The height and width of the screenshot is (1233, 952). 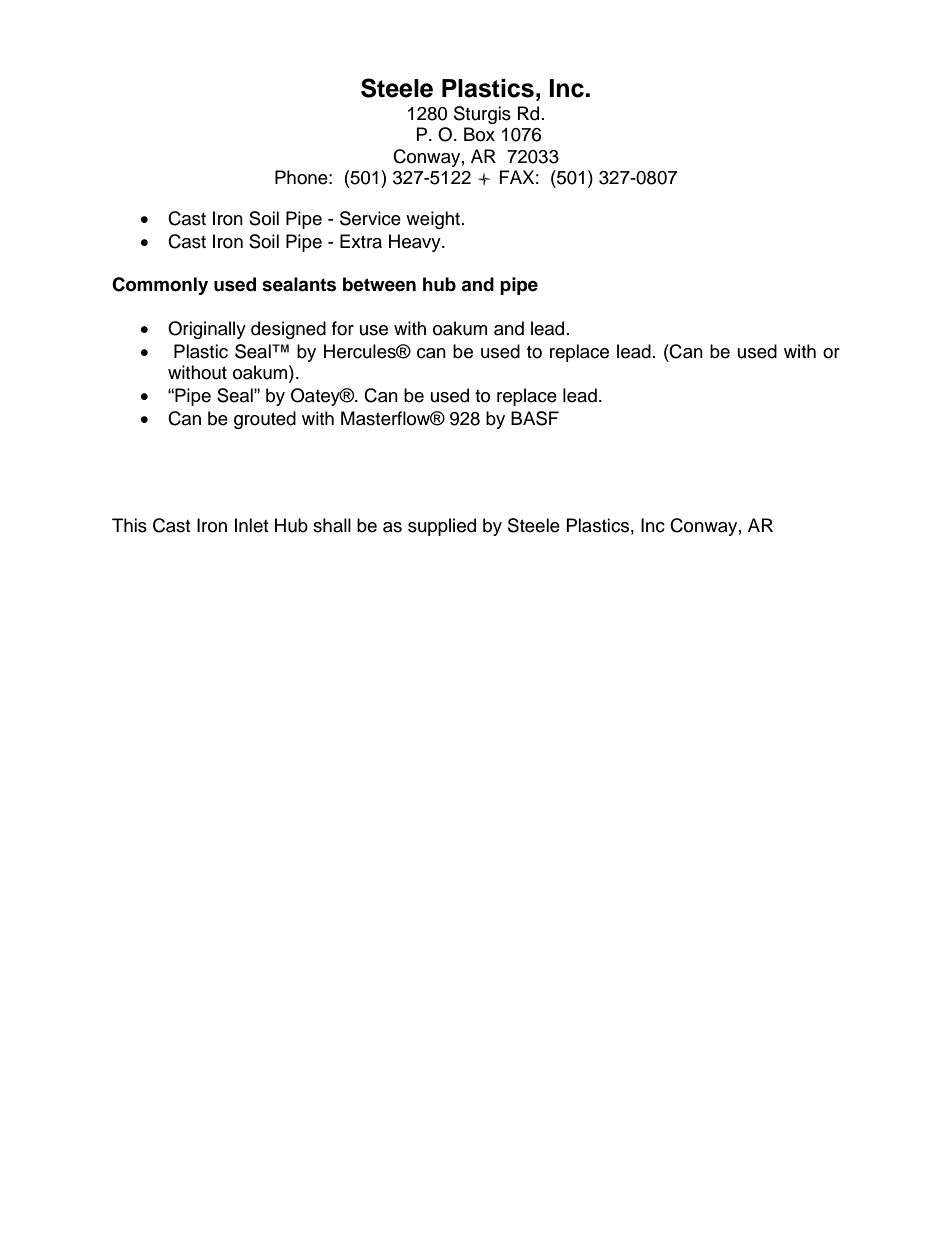 I want to click on for, so click(x=343, y=328).
